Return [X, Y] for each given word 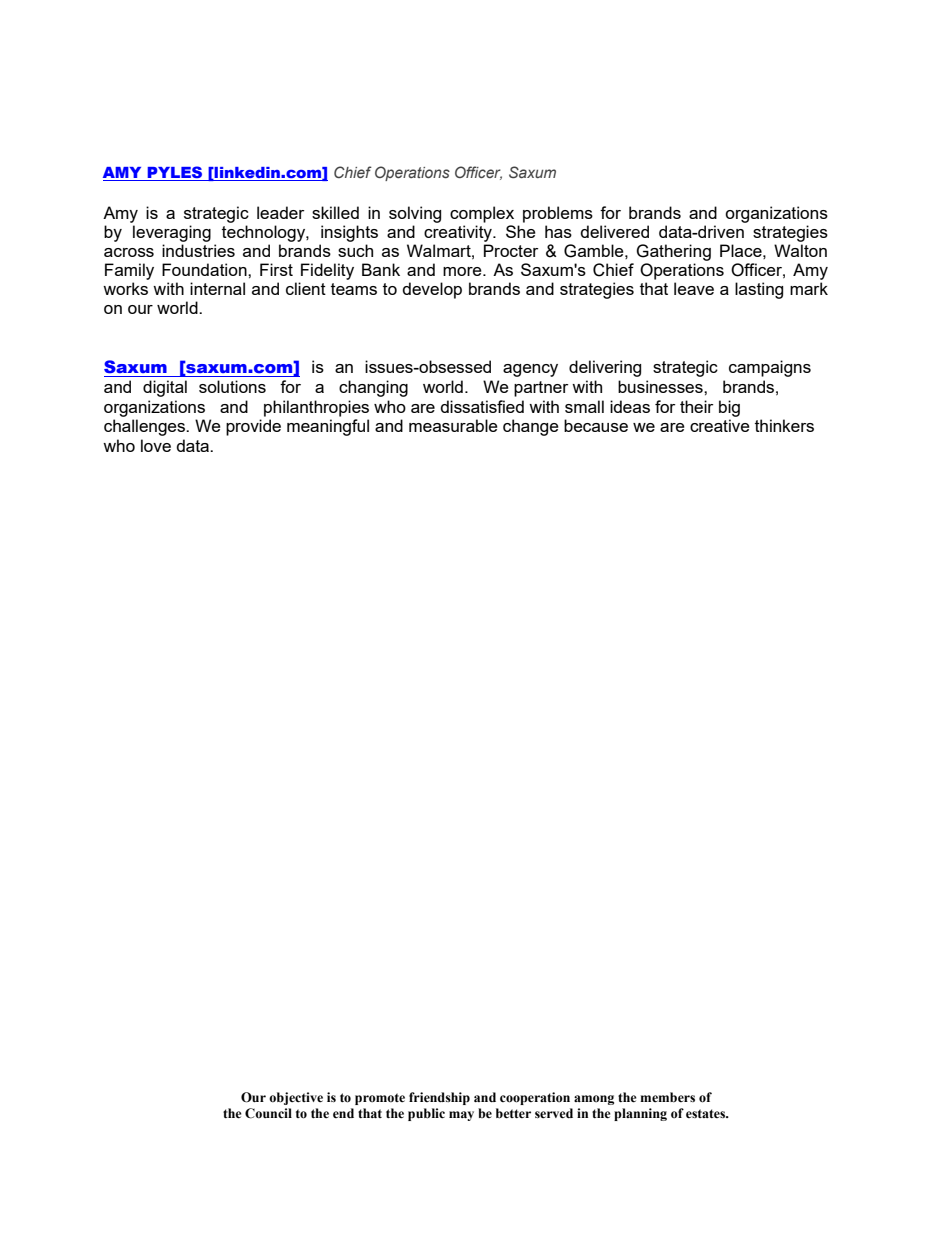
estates [707, 1113]
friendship [439, 1098]
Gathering [673, 252]
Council [268, 1113]
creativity [459, 233]
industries [198, 250]
